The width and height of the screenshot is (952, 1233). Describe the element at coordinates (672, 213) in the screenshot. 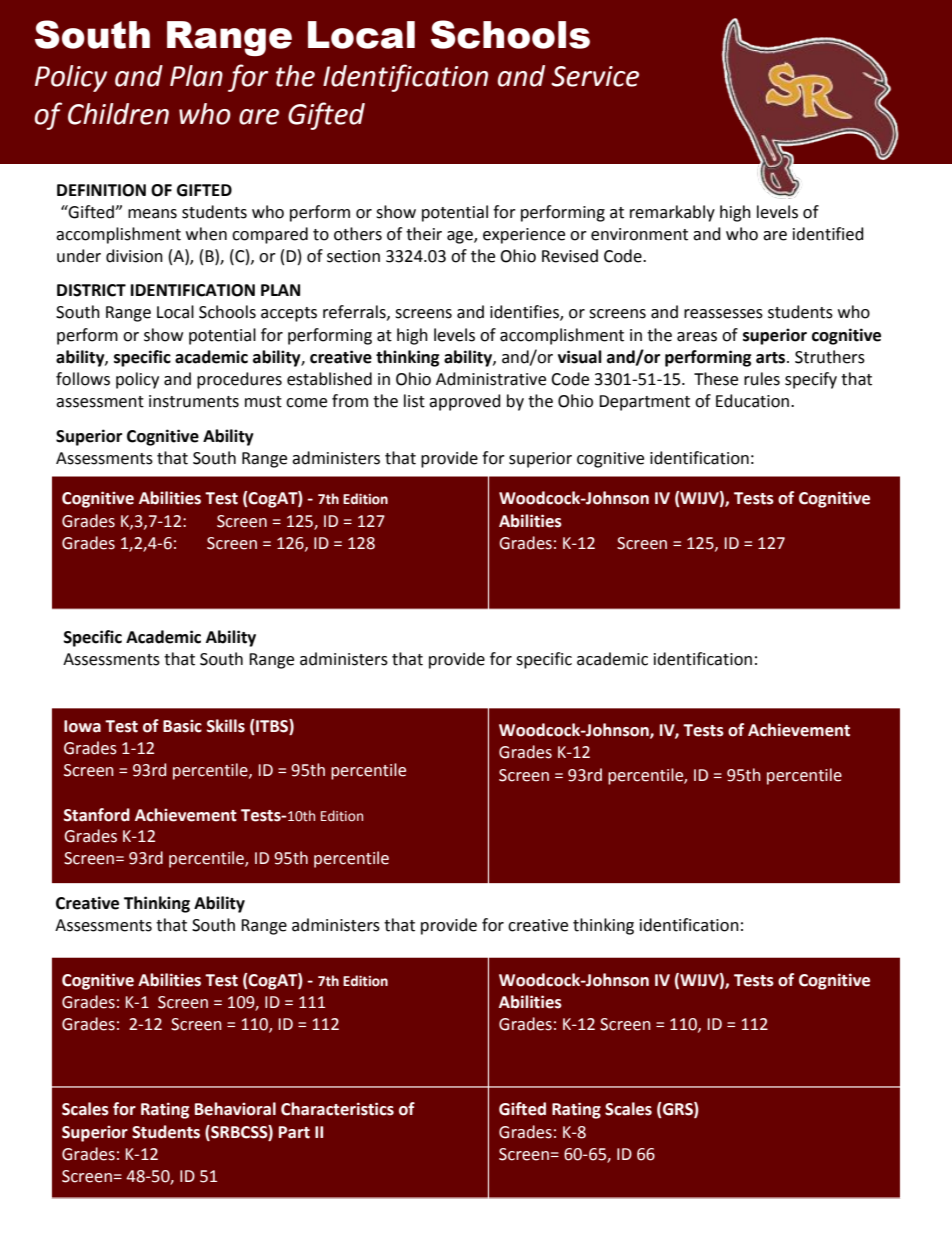

I see `remarkably` at that location.
